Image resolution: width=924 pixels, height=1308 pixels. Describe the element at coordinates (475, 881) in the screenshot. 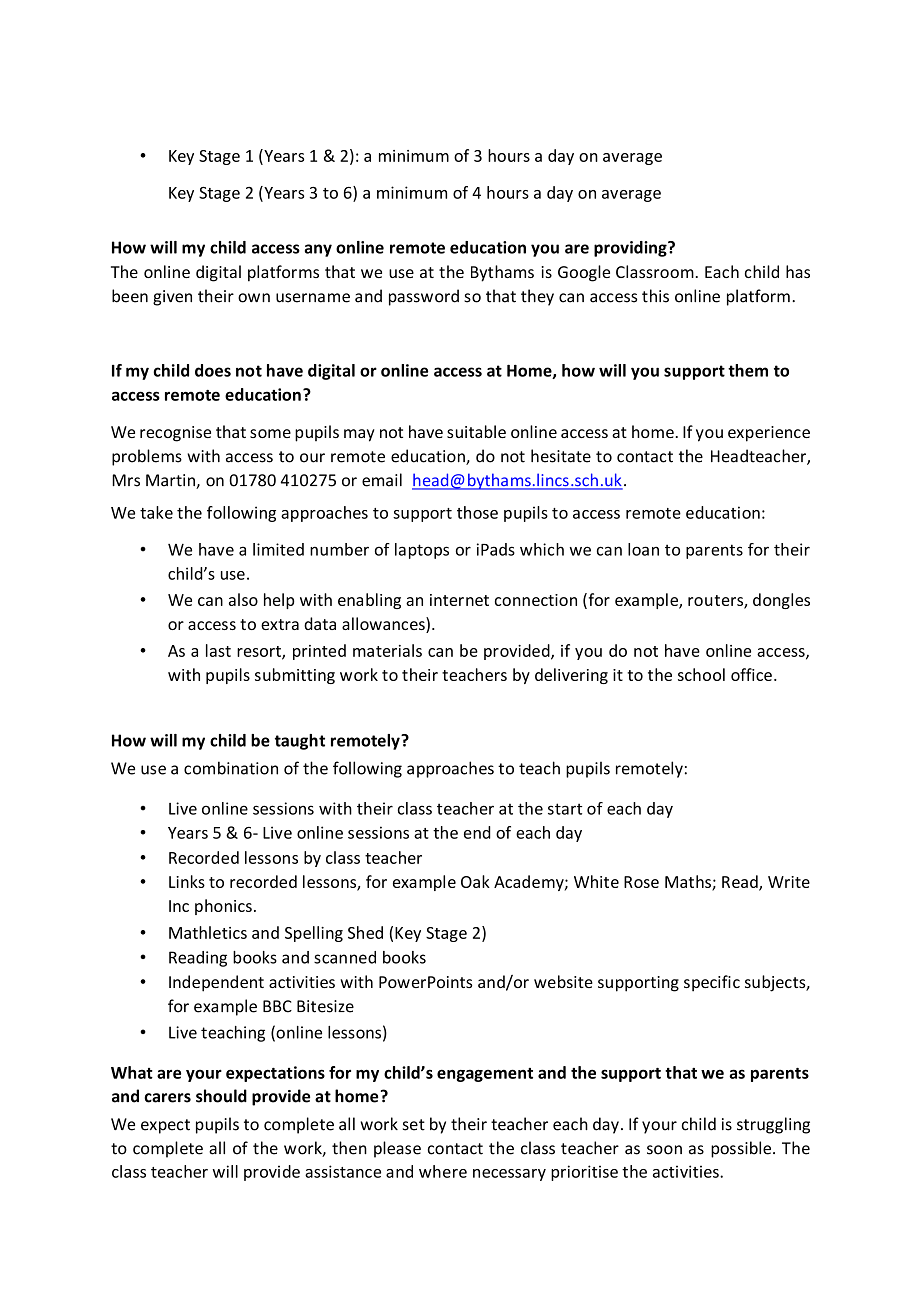

I see `Oak` at that location.
